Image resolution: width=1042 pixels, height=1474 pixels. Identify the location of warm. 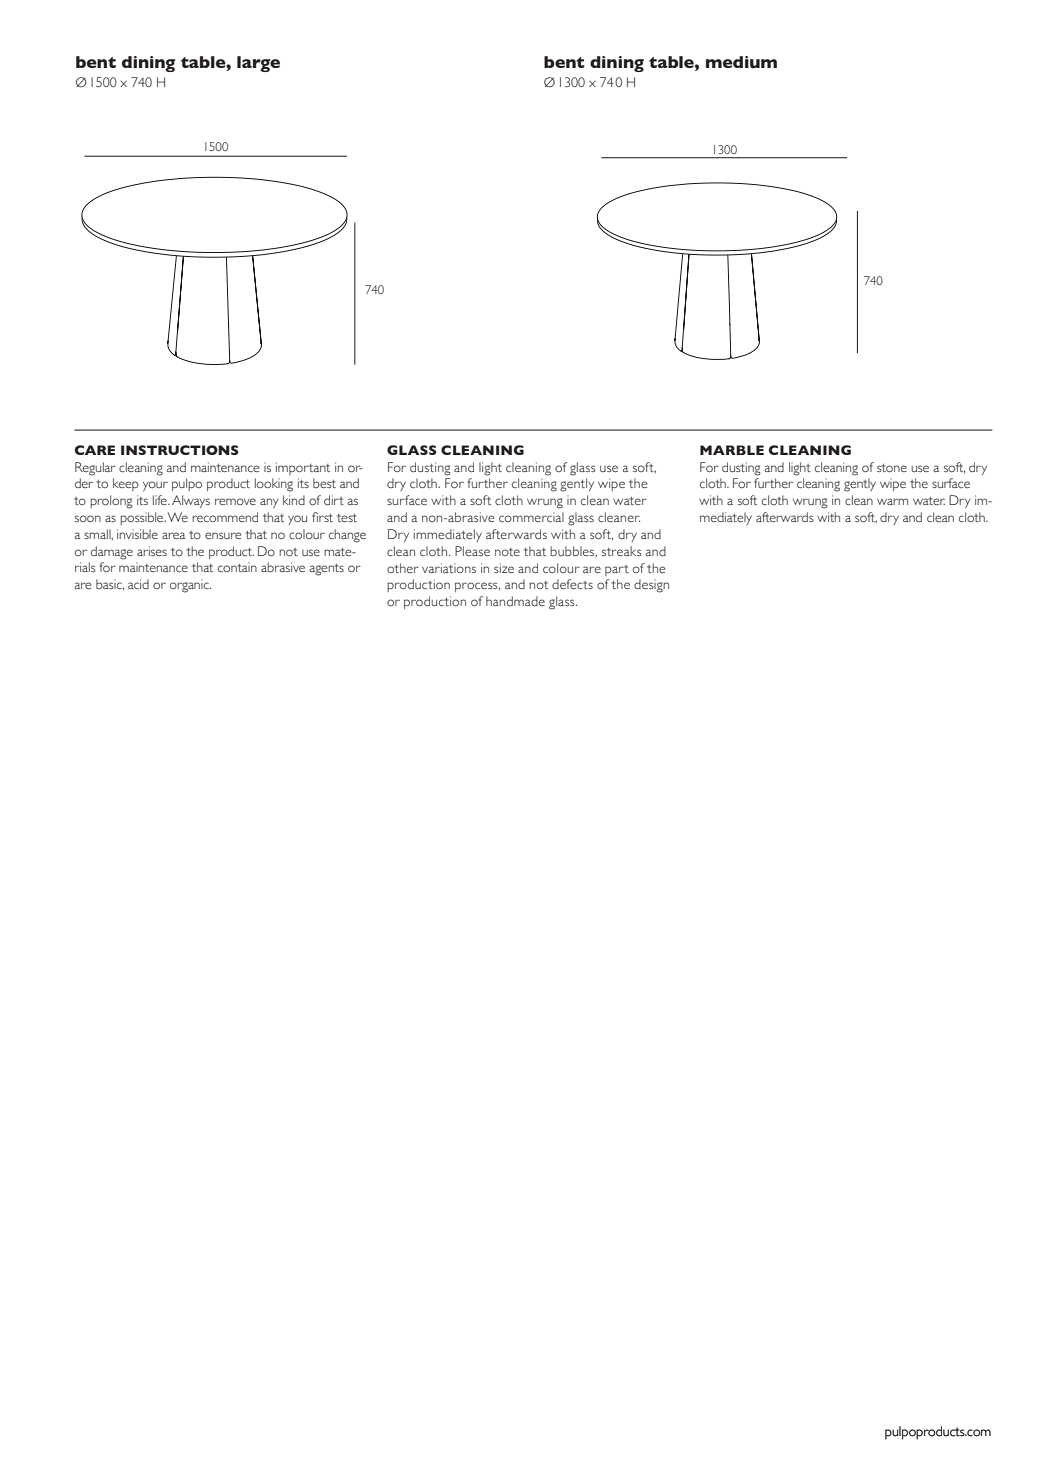
(892, 501).
